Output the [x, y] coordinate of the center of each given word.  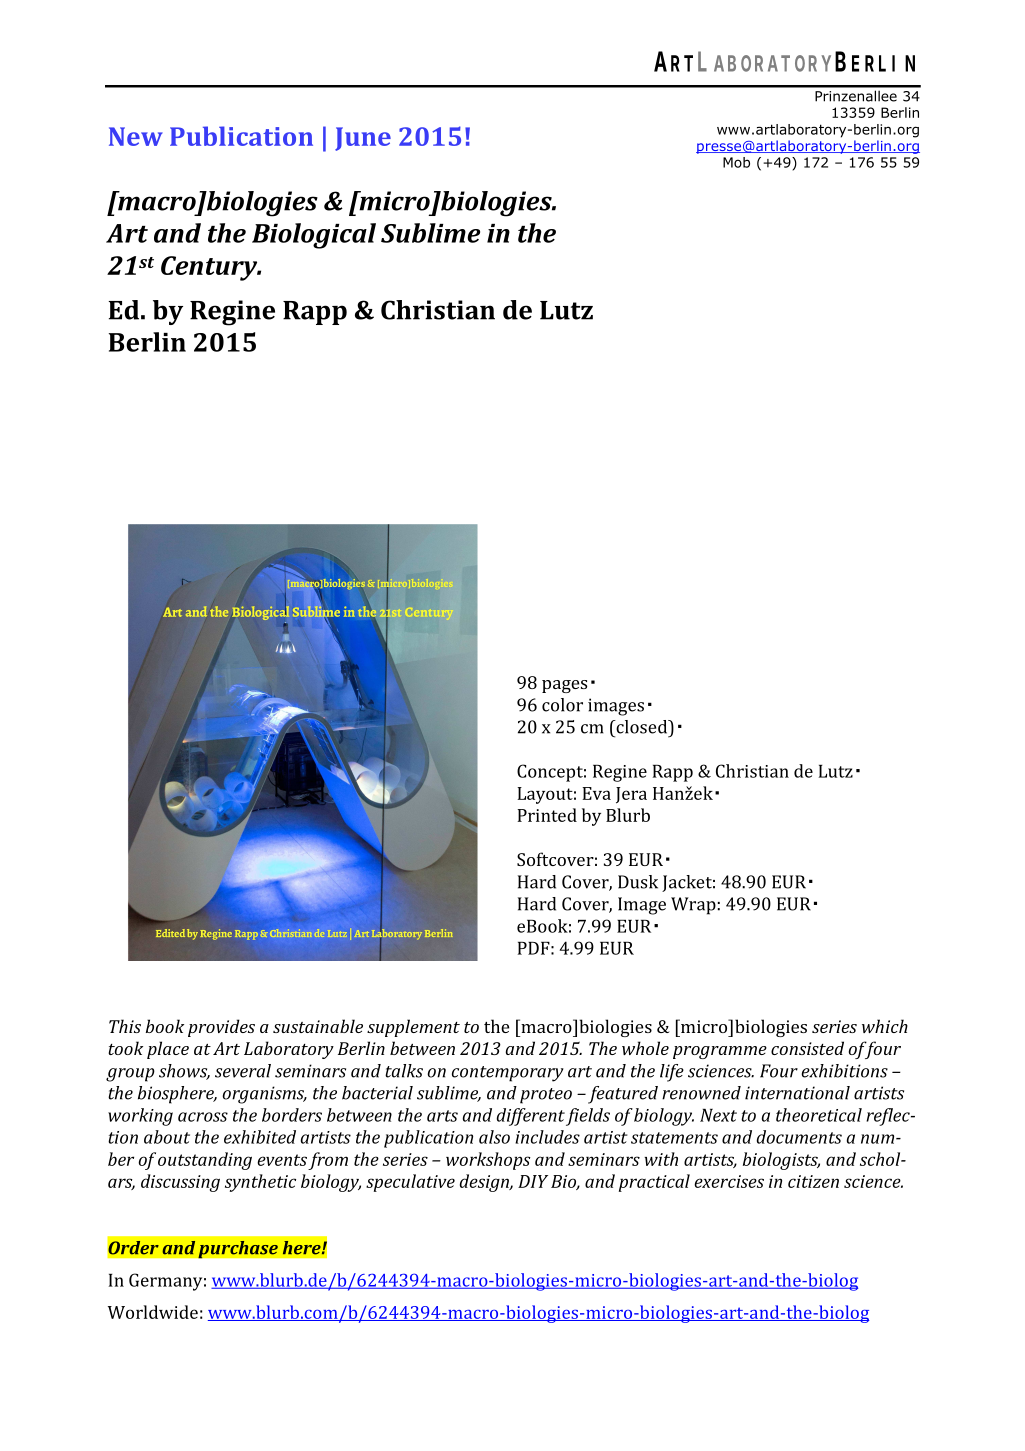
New [136, 136]
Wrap [693, 906]
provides [221, 1028]
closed [642, 727]
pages [564, 686]
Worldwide [153, 1312]
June [363, 139]
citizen [813, 1181]
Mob [736, 162]
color [562, 705]
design [485, 1183]
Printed [547, 815]
